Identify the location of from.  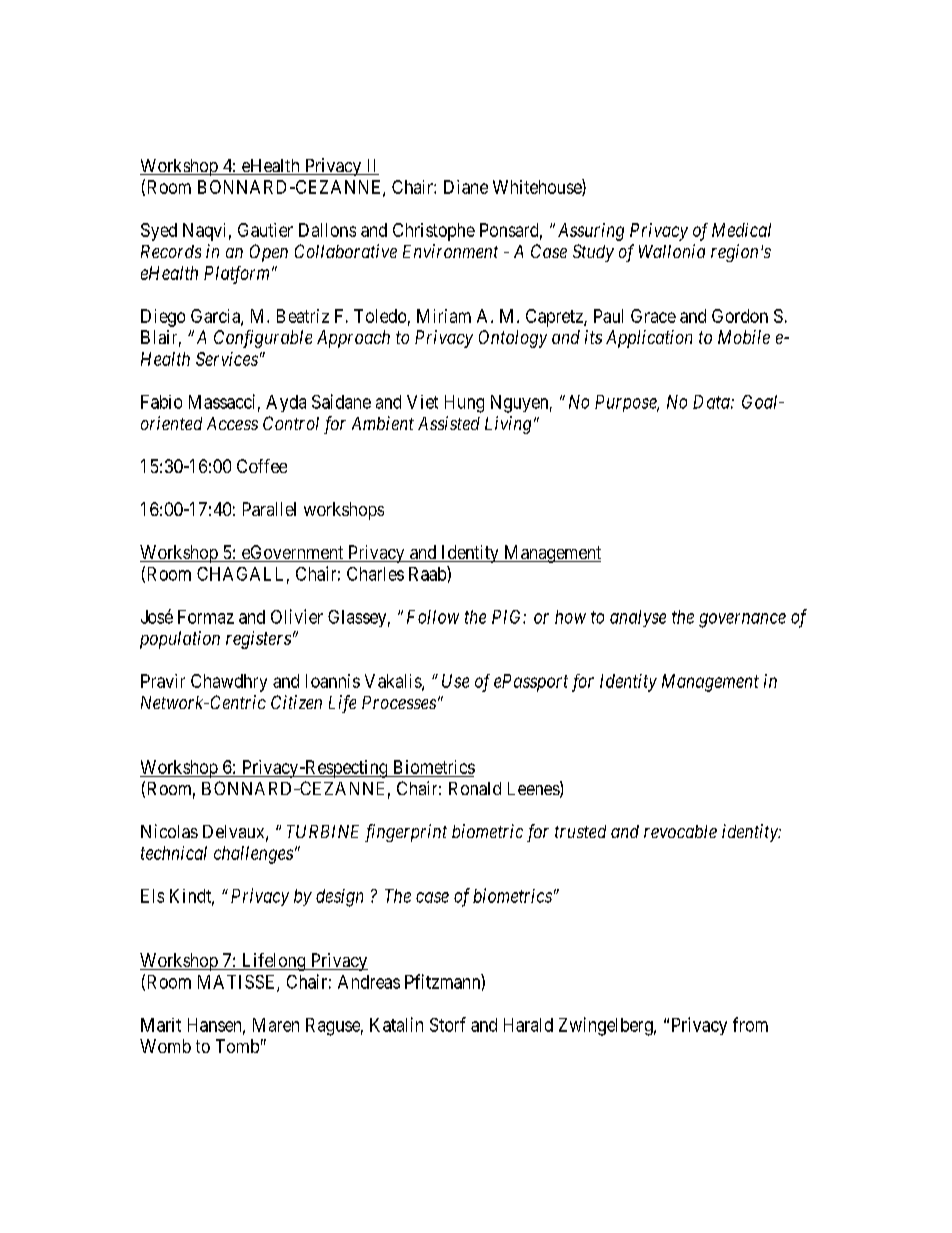
(750, 1024).
